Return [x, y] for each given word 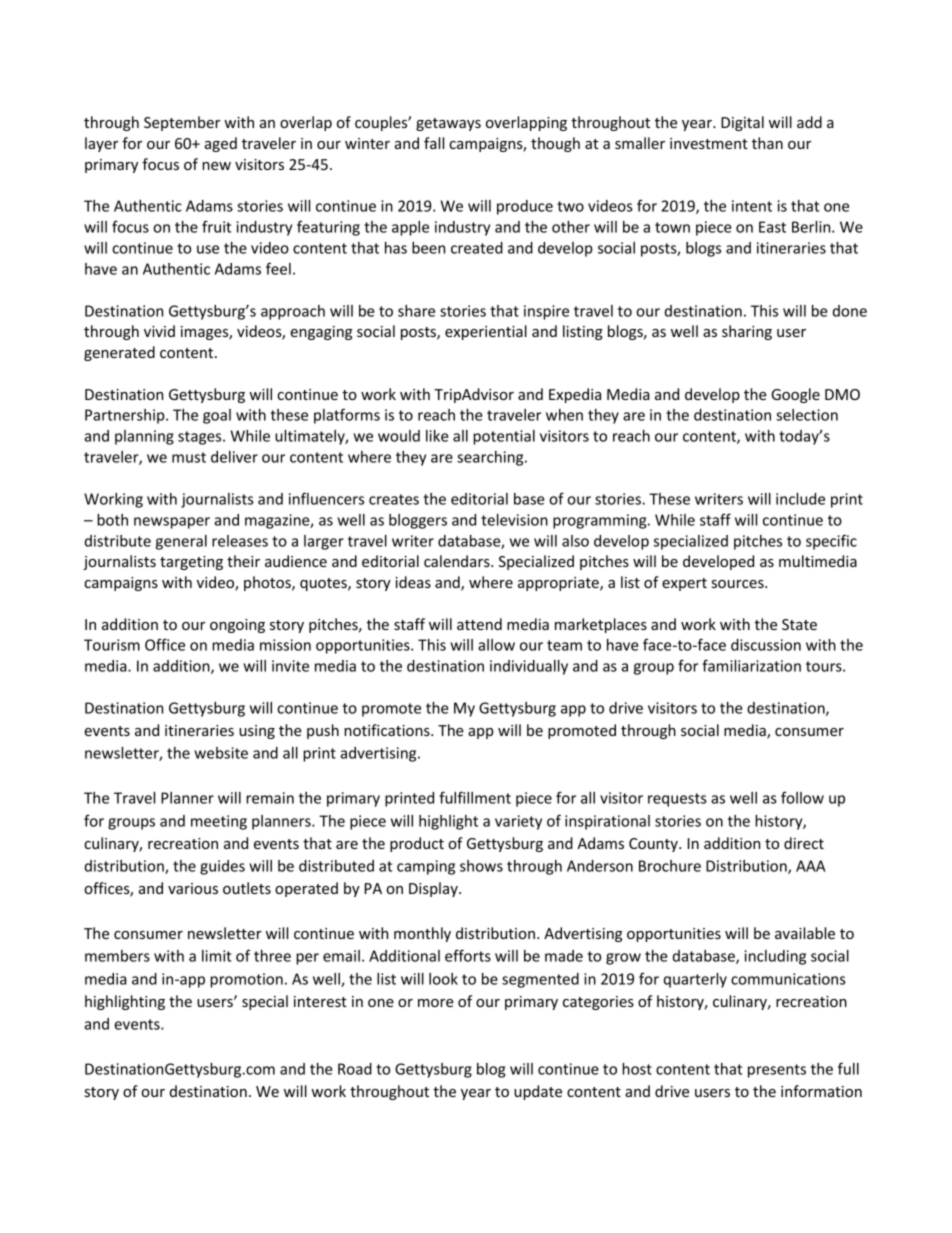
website [221, 753]
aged [221, 144]
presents [777, 1071]
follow [802, 797]
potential [504, 437]
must [189, 457]
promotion [246, 980]
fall [434, 143]
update [538, 1092]
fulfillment [475, 797]
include [800, 499]
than [767, 143]
